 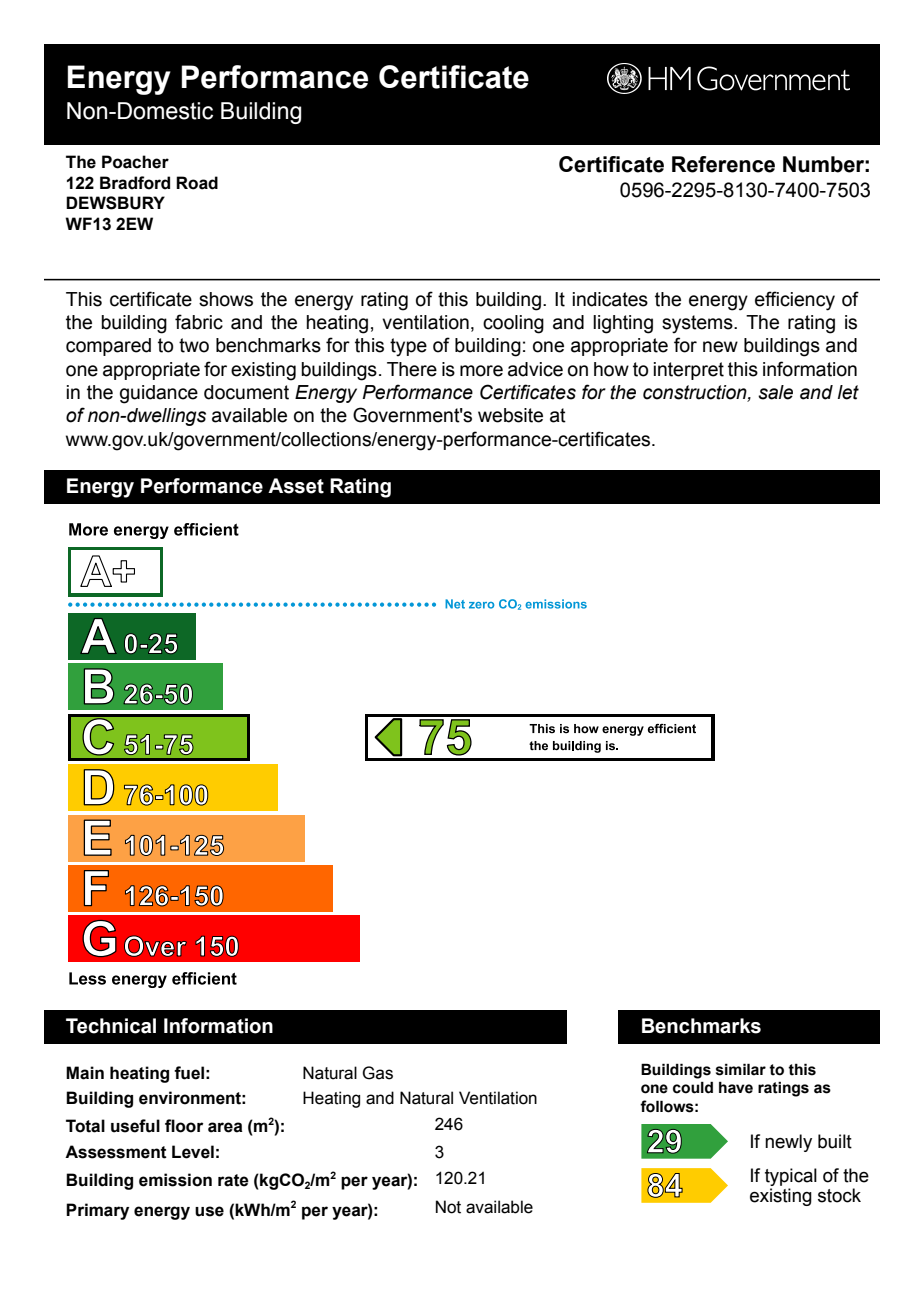 I want to click on website, so click(x=510, y=415).
